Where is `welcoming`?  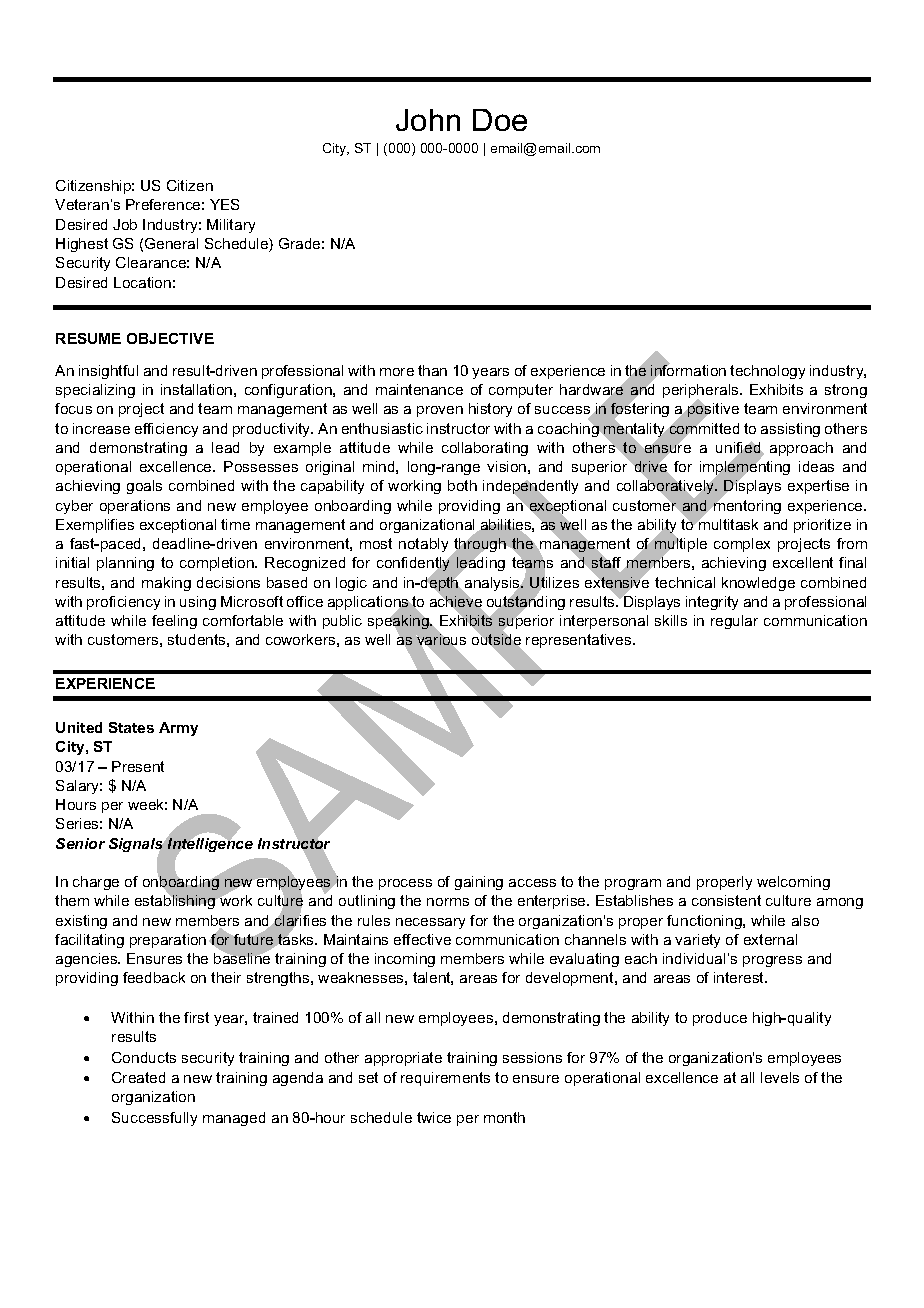
welcoming is located at coordinates (793, 883).
